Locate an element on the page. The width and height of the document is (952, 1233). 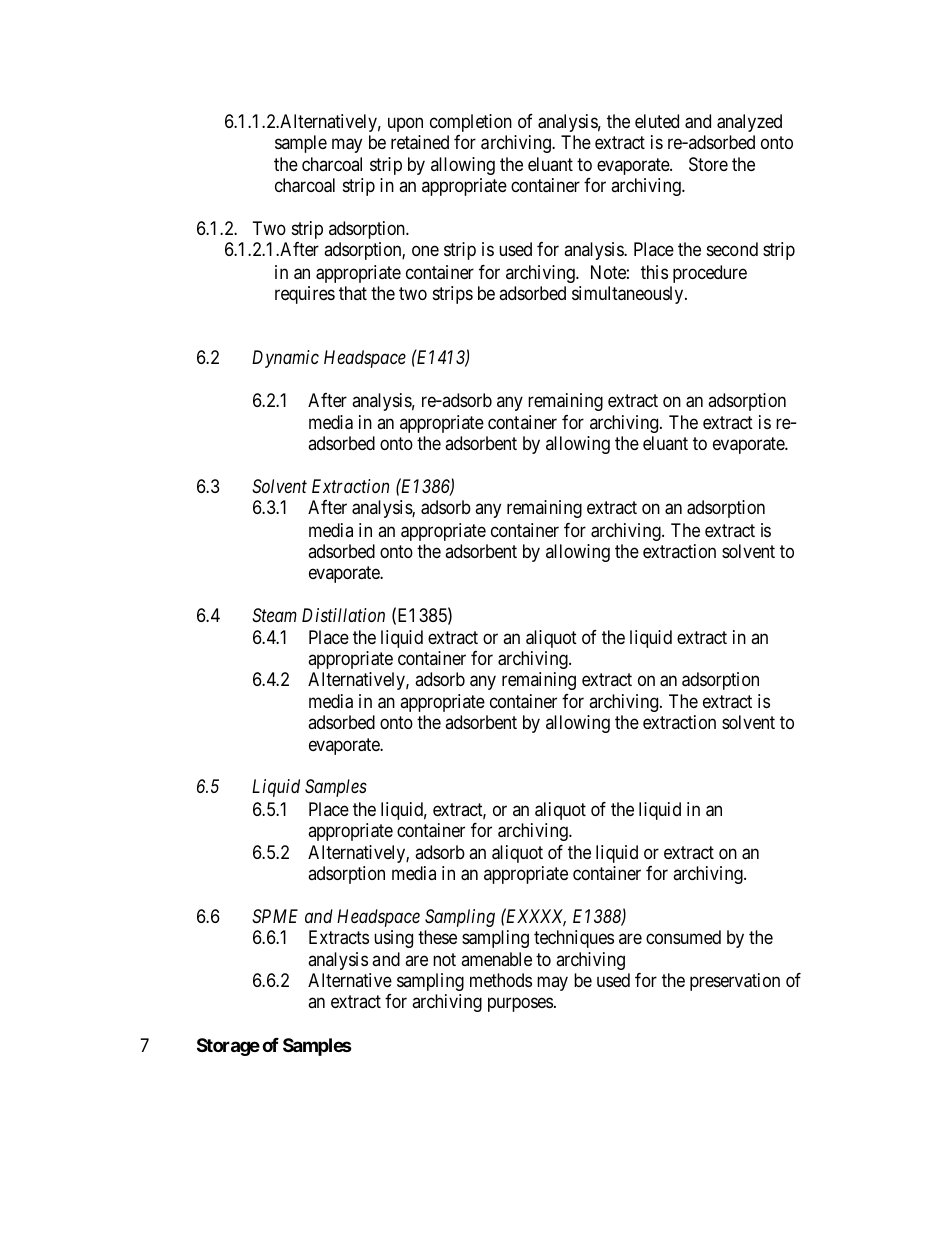
using is located at coordinates (393, 939).
